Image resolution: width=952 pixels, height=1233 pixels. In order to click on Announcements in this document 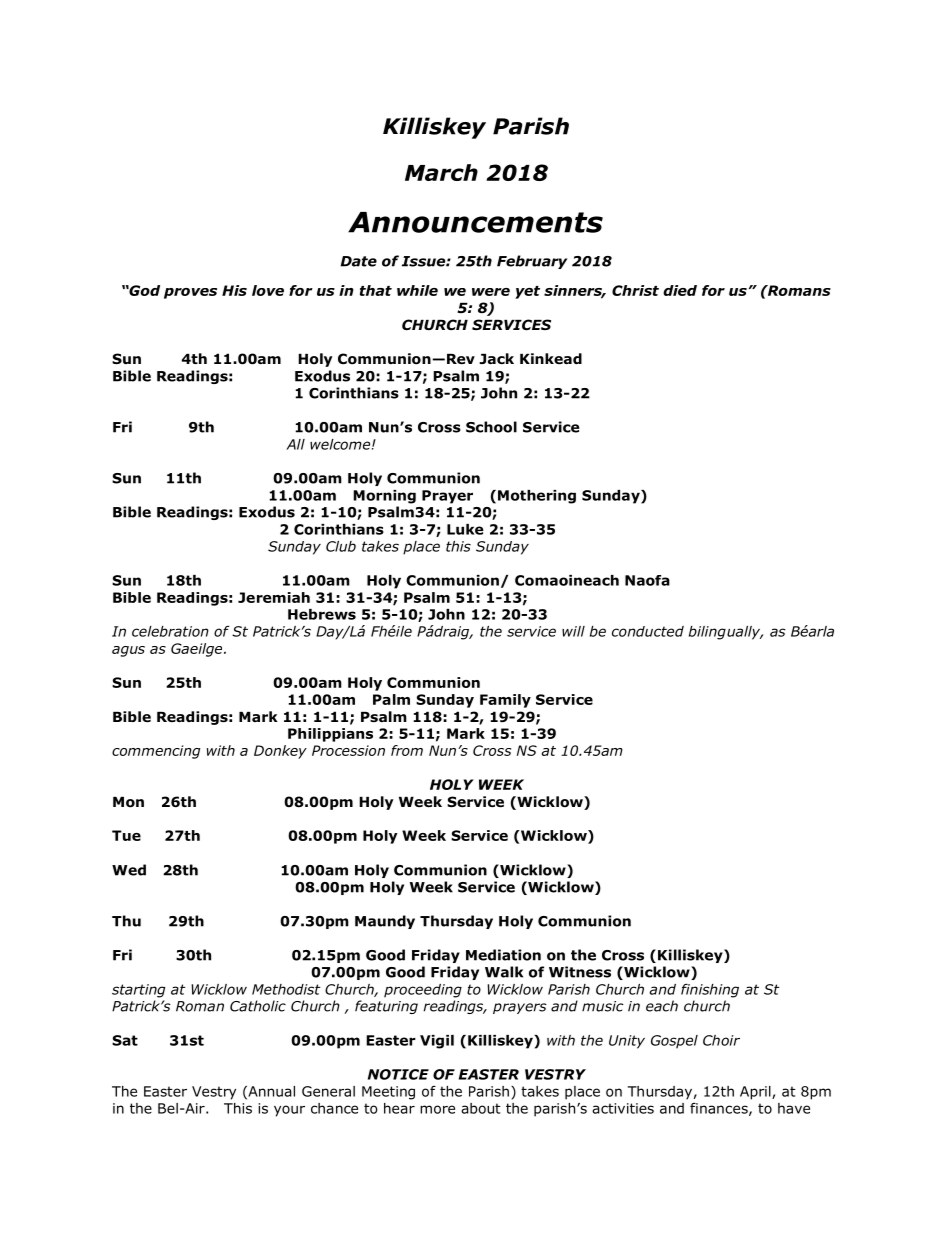, I will do `click(475, 222)`.
